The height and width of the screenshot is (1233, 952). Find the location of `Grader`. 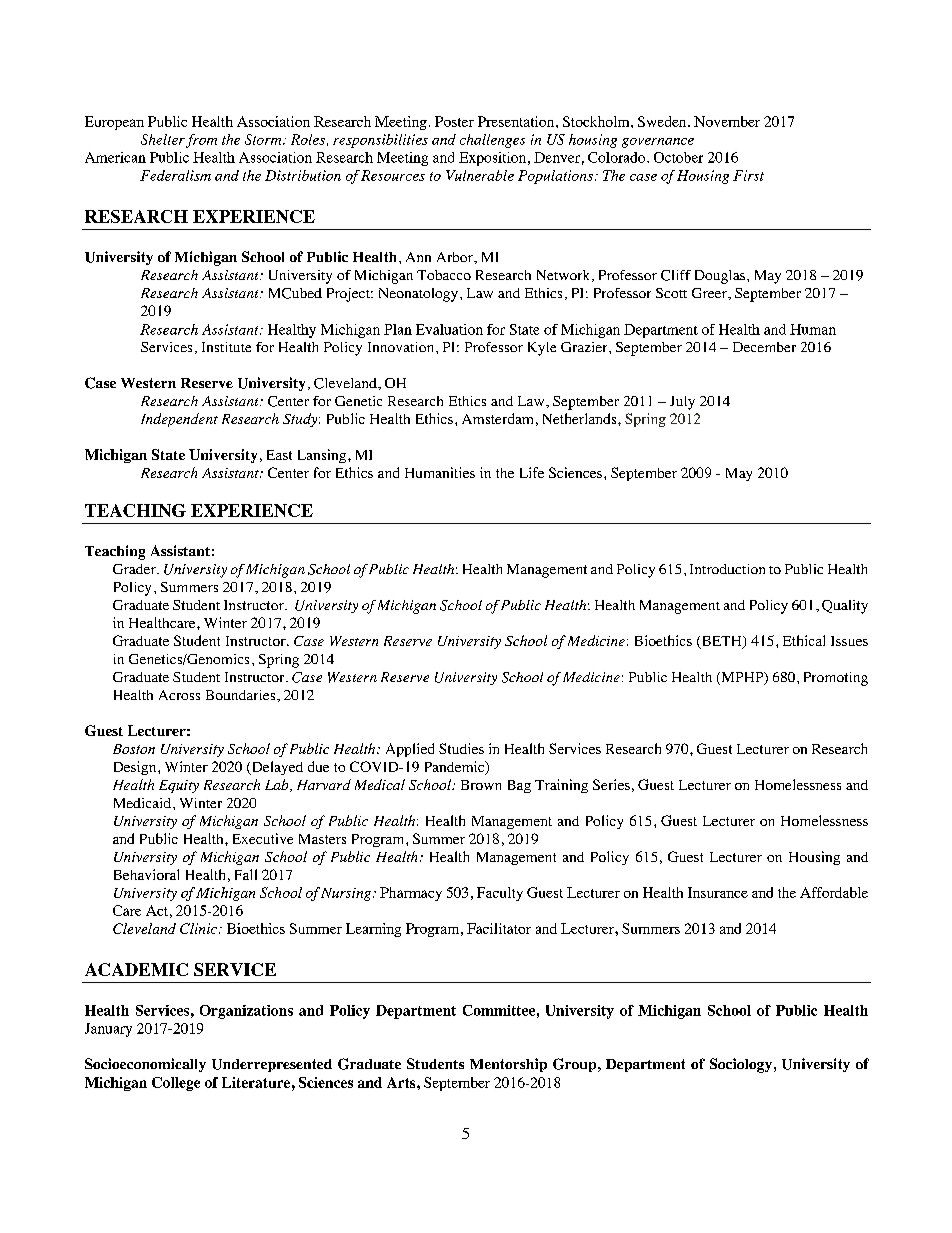

Grader is located at coordinates (135, 569).
